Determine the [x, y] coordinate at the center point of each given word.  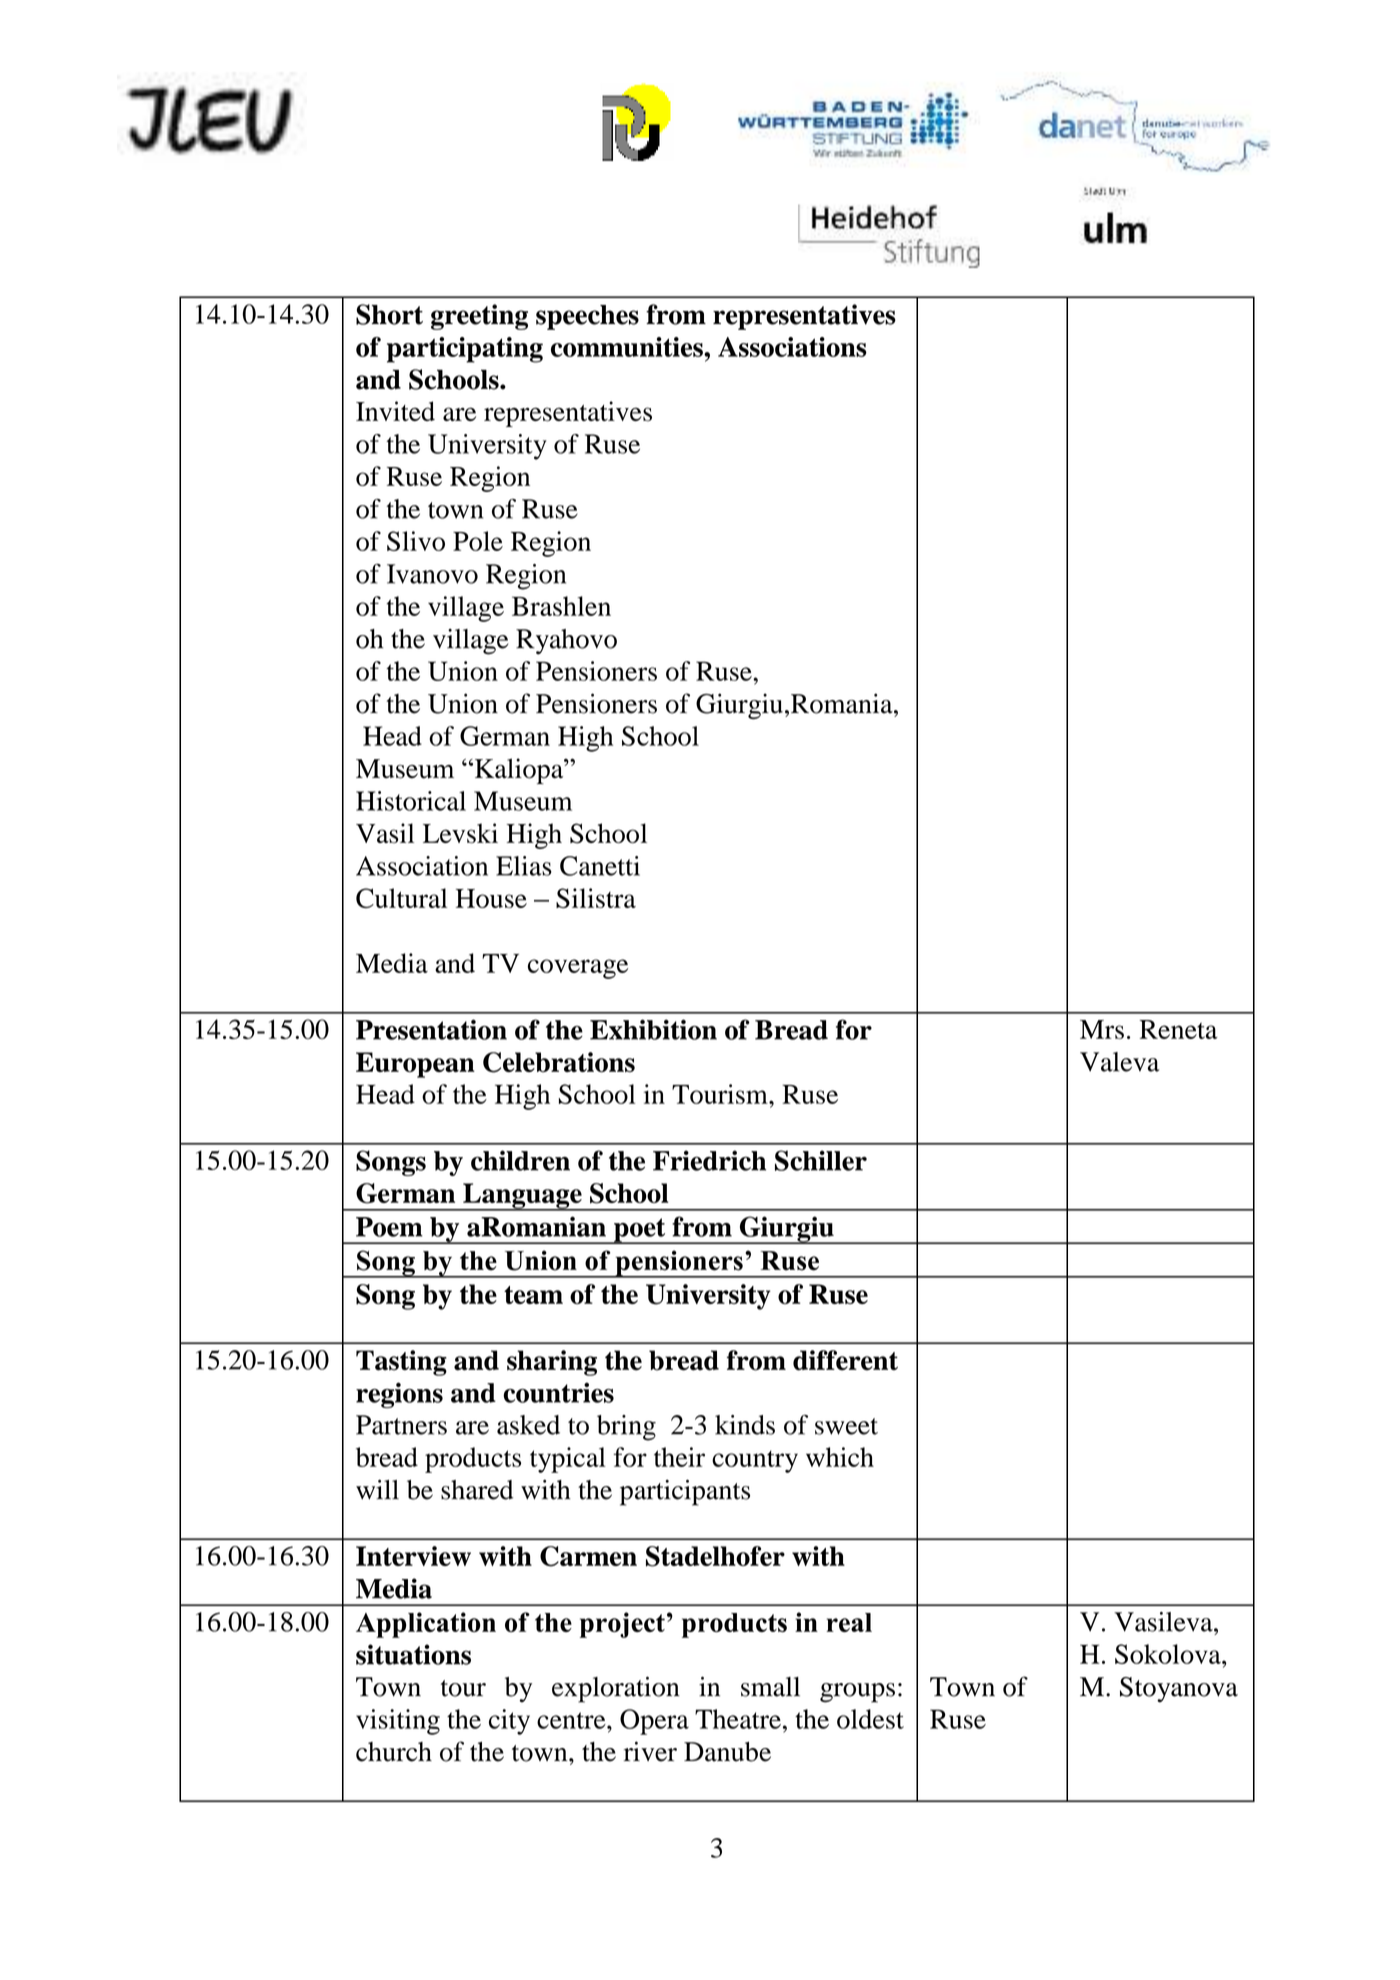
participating [465, 350]
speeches [587, 317]
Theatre [738, 1719]
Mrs [1102, 1029]
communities [628, 347]
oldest [870, 1719]
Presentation [431, 1029]
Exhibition [653, 1029]
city [509, 1722]
